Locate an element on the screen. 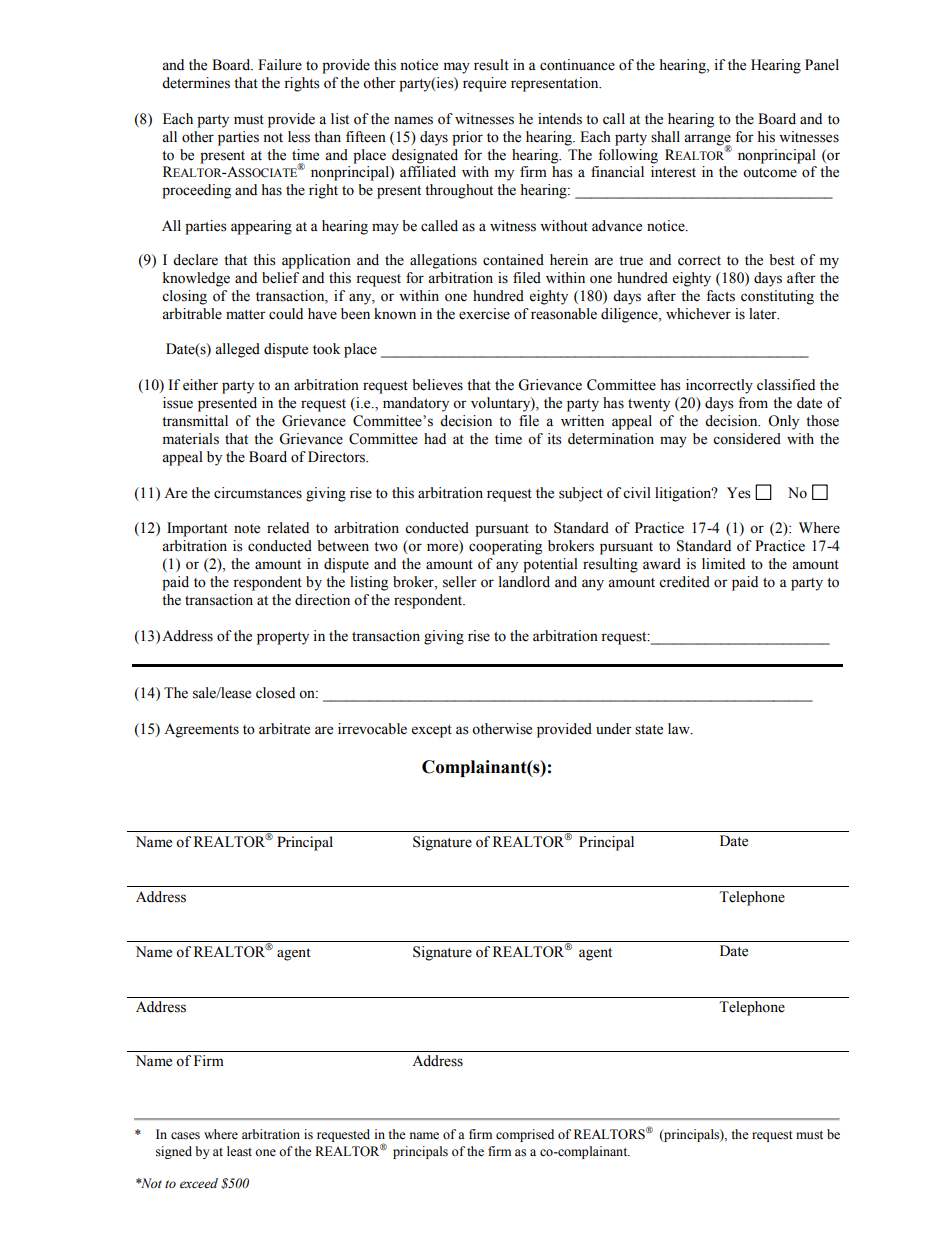 The height and width of the screenshot is (1233, 952). require is located at coordinates (484, 84).
